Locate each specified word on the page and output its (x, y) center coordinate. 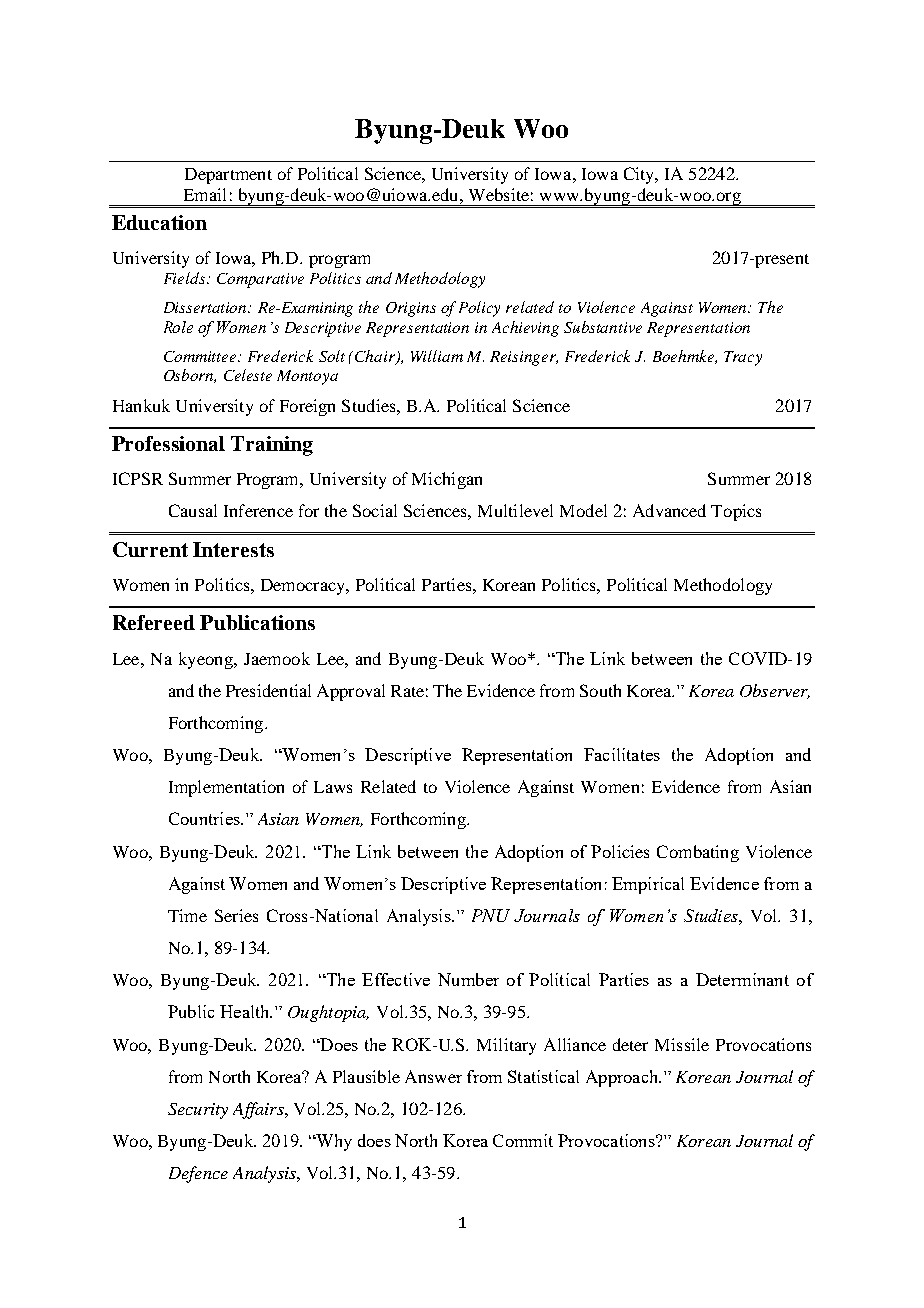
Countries (205, 818)
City (640, 175)
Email (205, 194)
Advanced (669, 510)
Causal (193, 510)
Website (499, 194)
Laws (333, 787)
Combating (698, 853)
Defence (198, 1174)
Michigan (447, 480)
